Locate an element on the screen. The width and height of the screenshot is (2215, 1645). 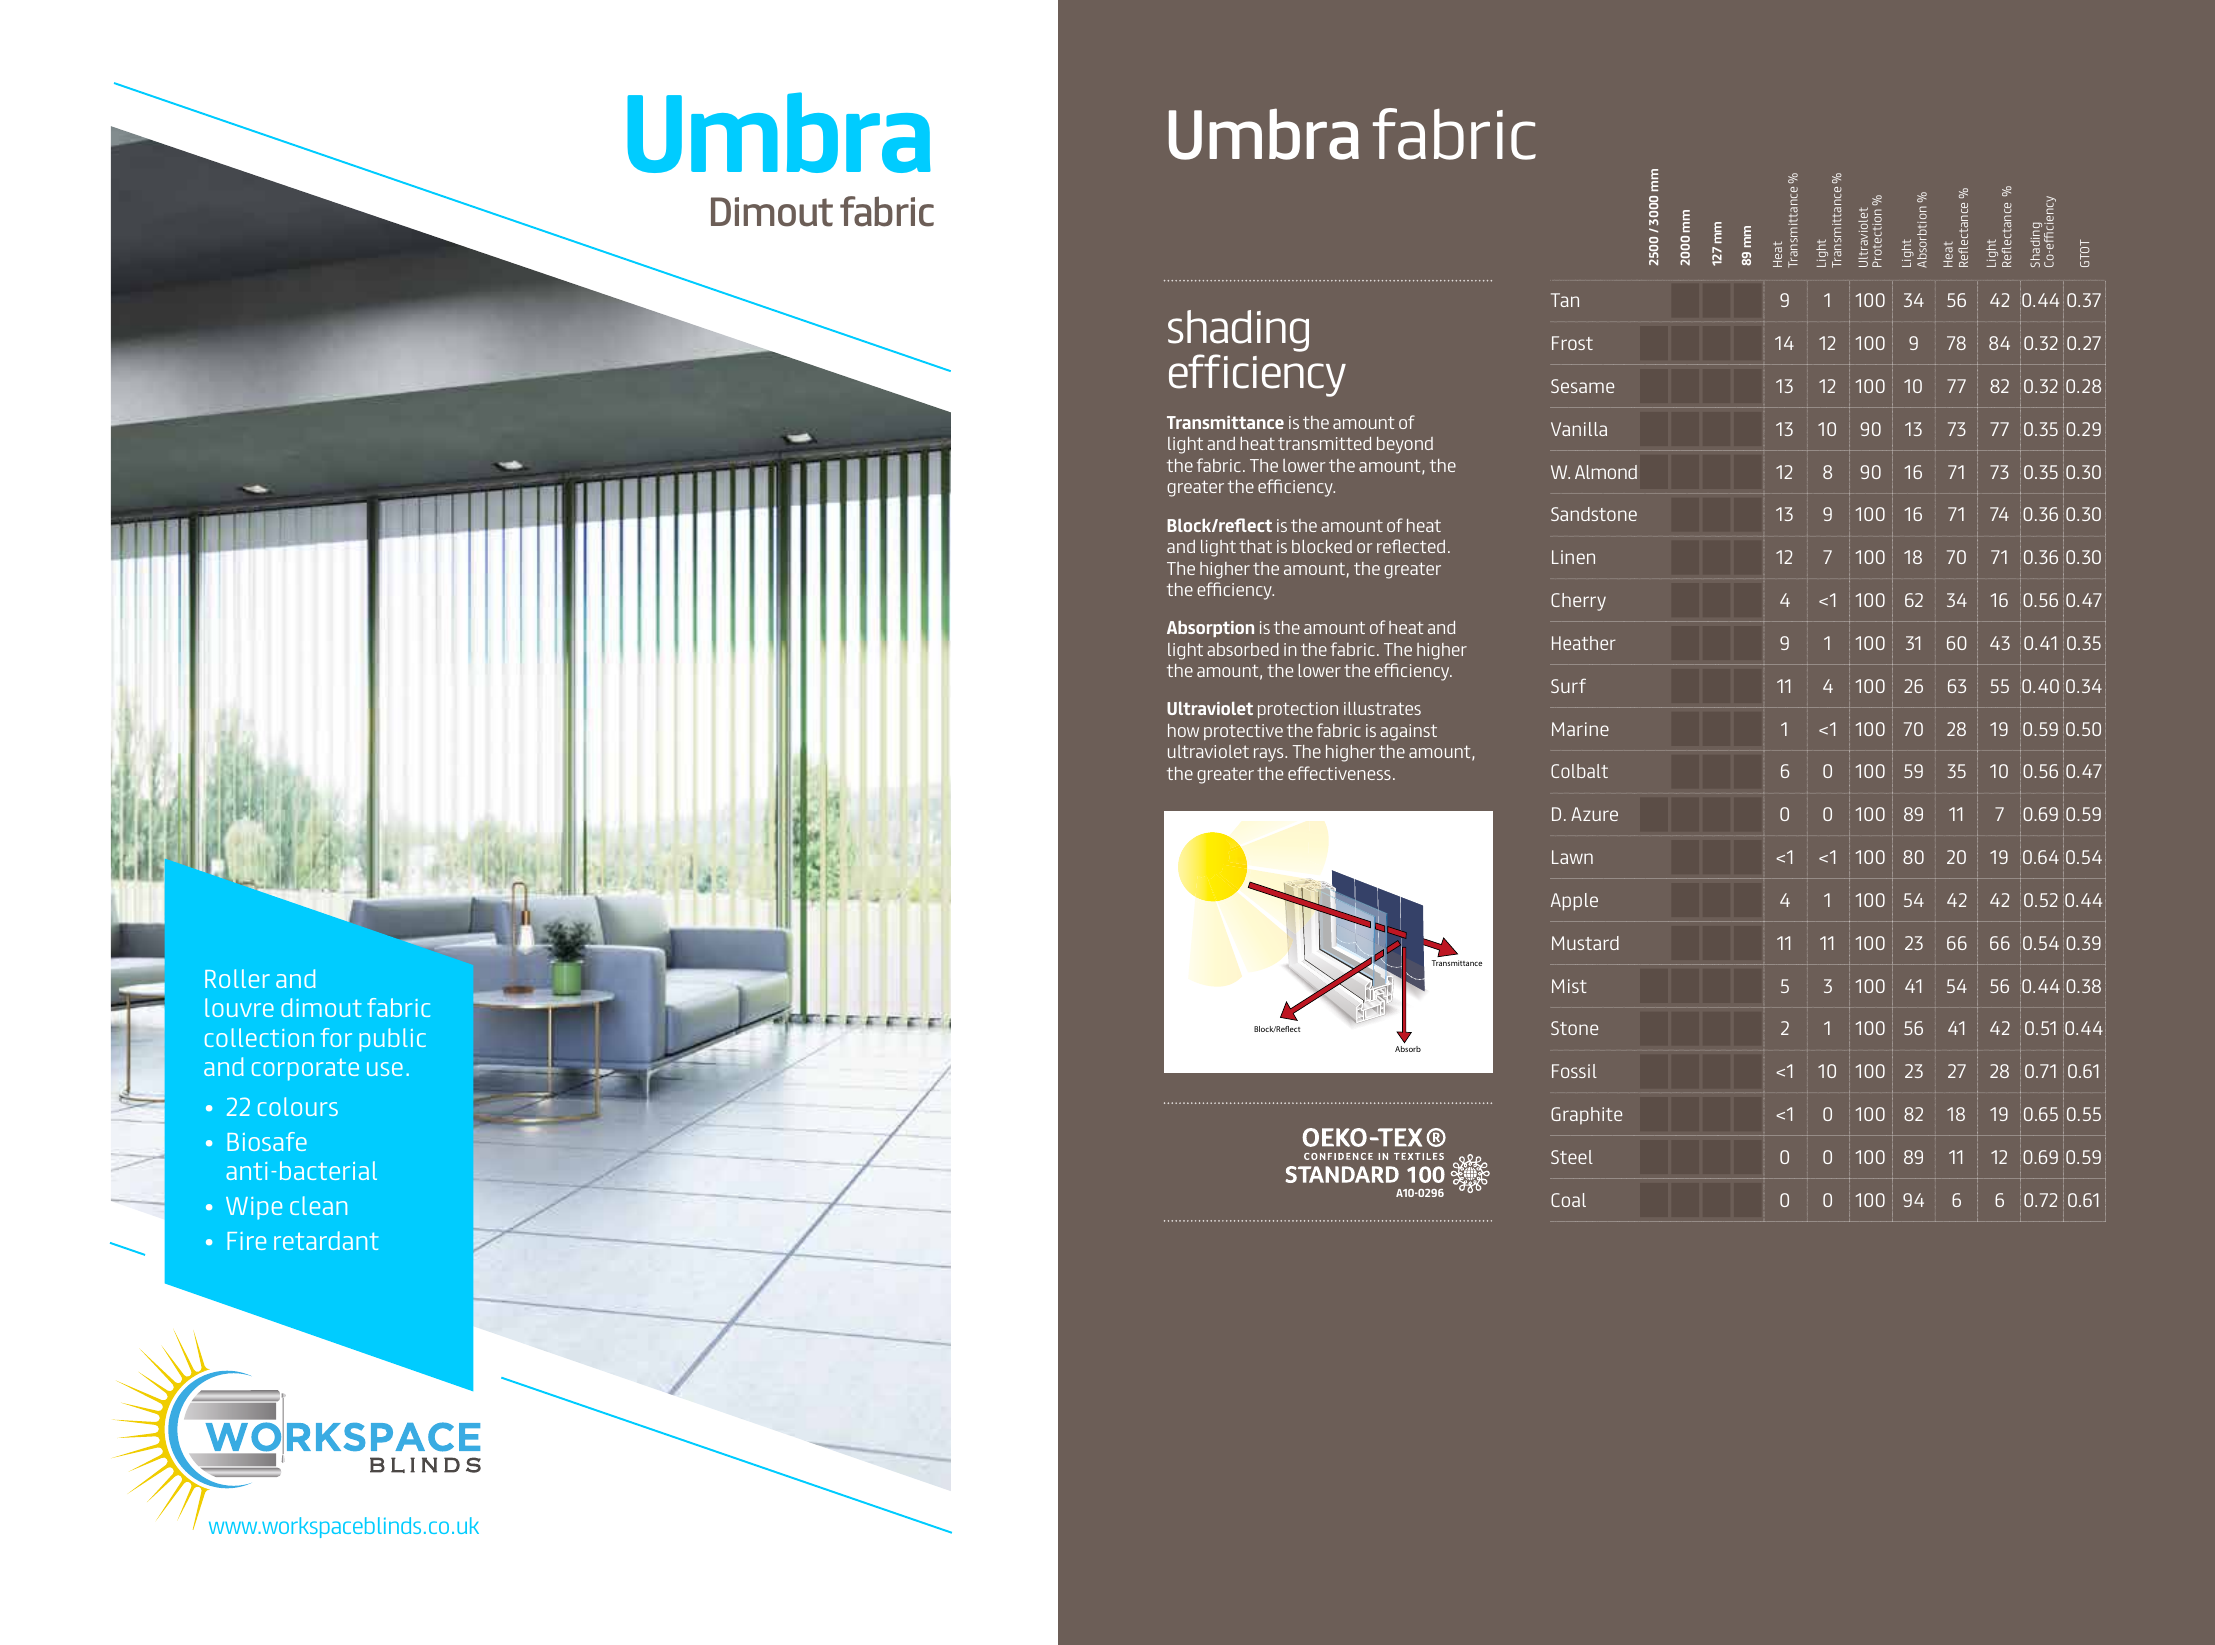
effectiveness is located at coordinates (1339, 773).
